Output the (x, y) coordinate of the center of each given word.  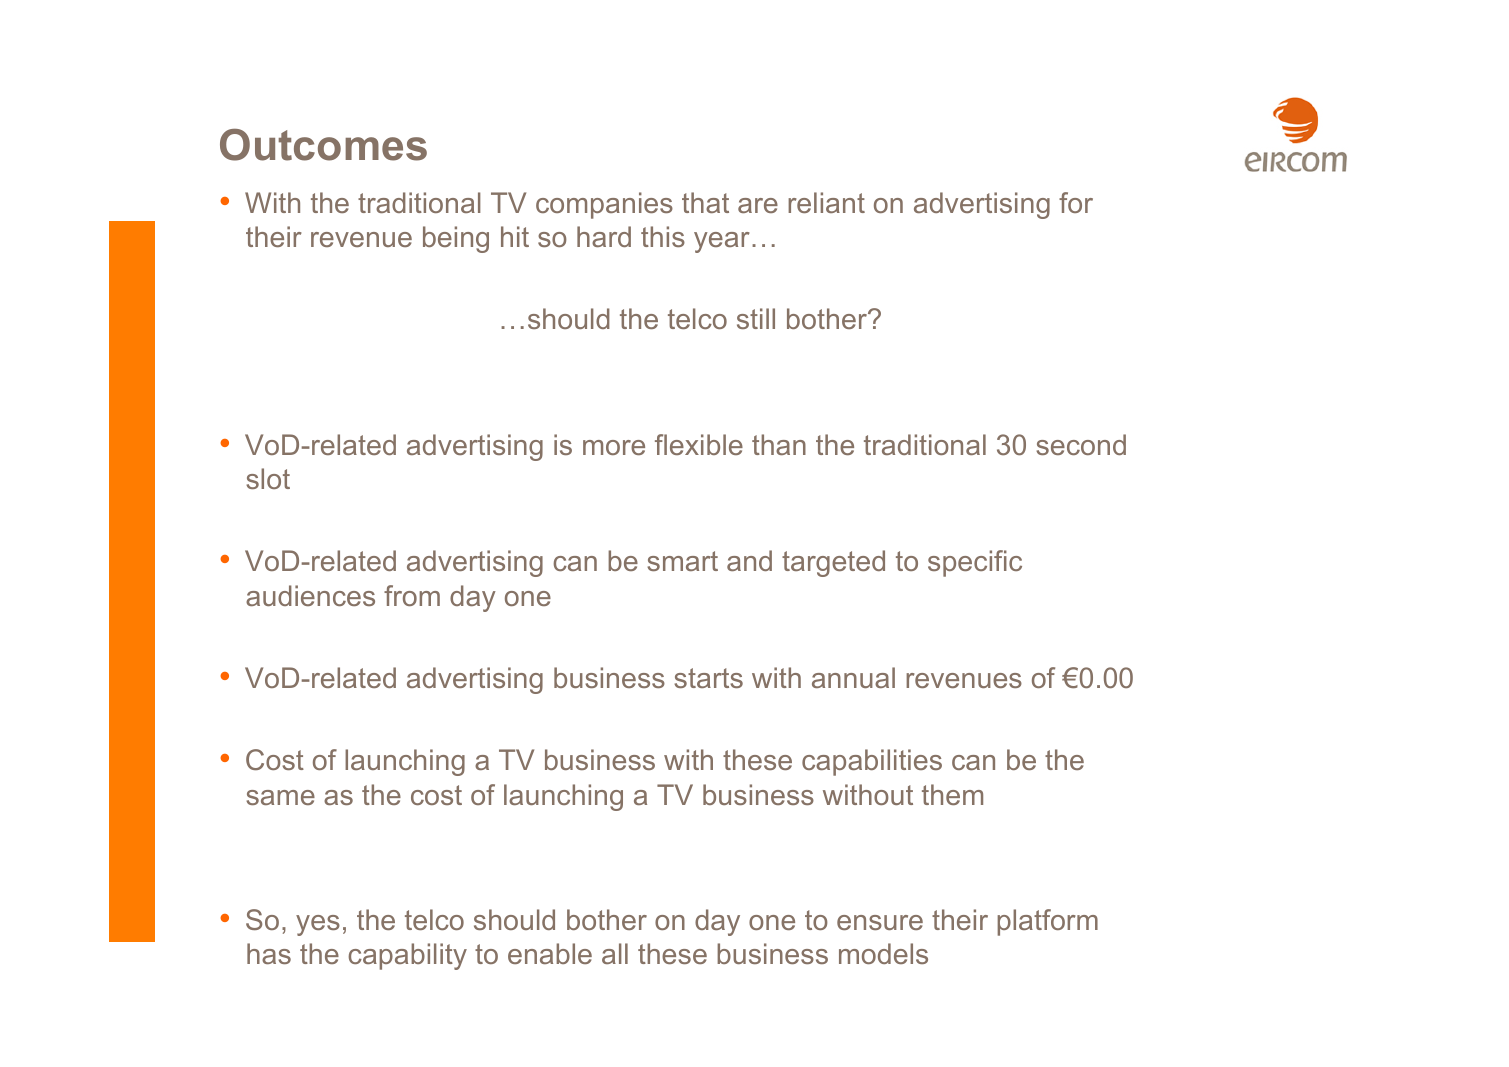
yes (318, 925)
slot (268, 478)
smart (682, 561)
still (756, 318)
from (412, 595)
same (280, 797)
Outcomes (323, 145)
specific (975, 563)
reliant (826, 202)
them (952, 794)
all (615, 953)
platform (1047, 922)
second (1081, 444)
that (705, 202)
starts (708, 678)
